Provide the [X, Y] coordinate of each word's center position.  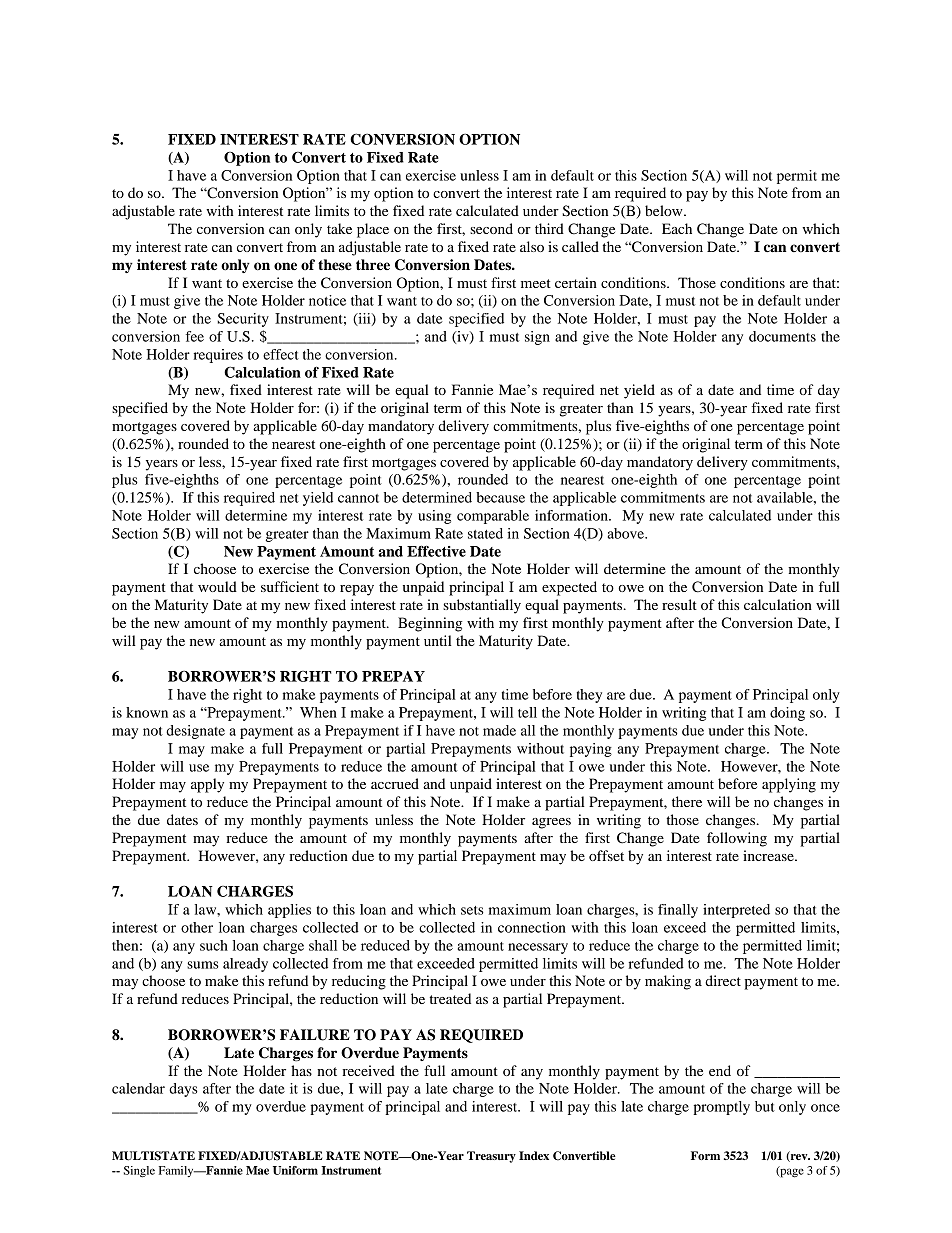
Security [243, 320]
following [737, 839]
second [491, 228]
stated [485, 533]
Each [677, 228]
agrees [551, 823]
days [183, 1090]
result [679, 604]
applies [289, 911]
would [217, 586]
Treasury [491, 1157]
